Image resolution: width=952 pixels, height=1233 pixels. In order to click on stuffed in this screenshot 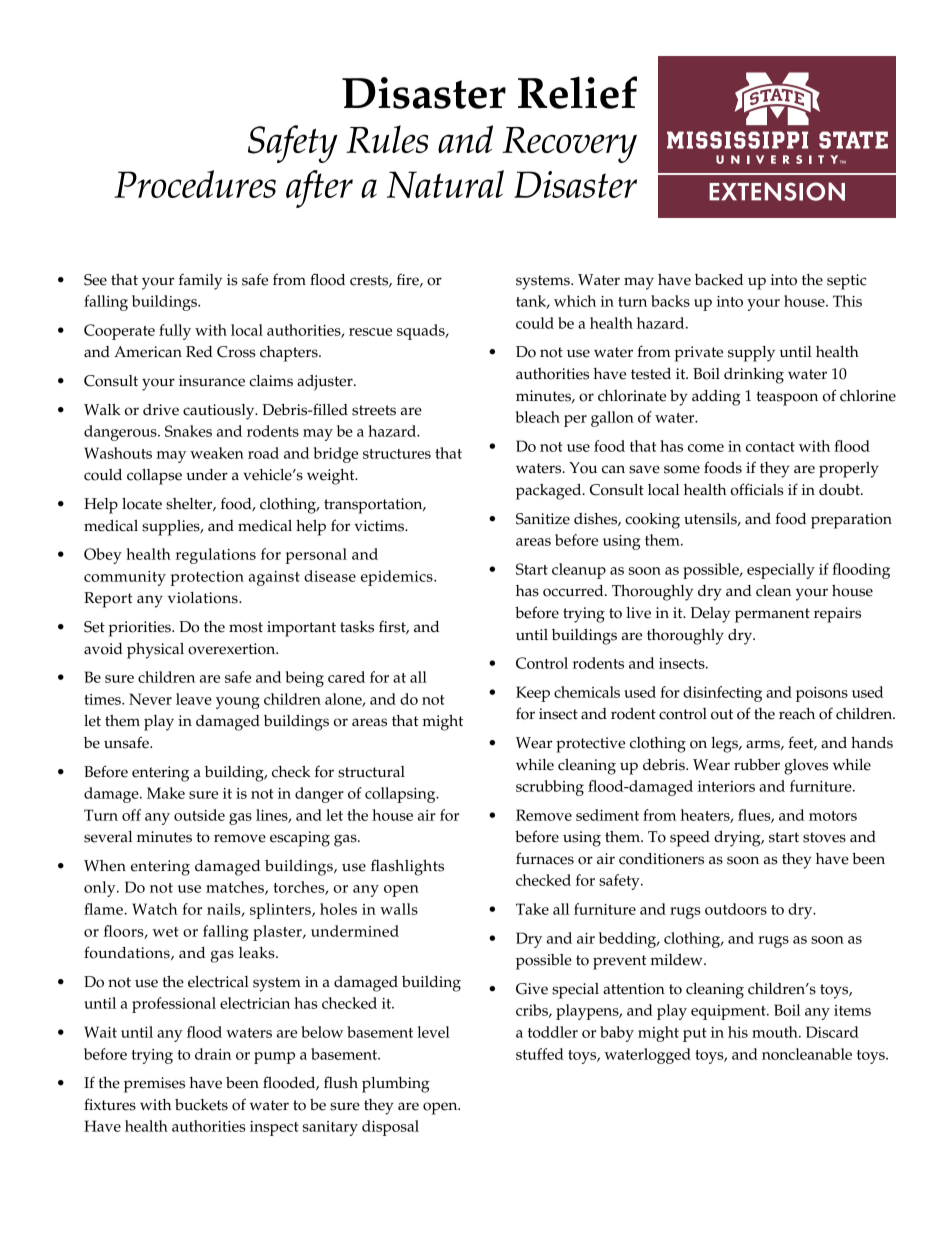, I will do `click(540, 1054)`.
